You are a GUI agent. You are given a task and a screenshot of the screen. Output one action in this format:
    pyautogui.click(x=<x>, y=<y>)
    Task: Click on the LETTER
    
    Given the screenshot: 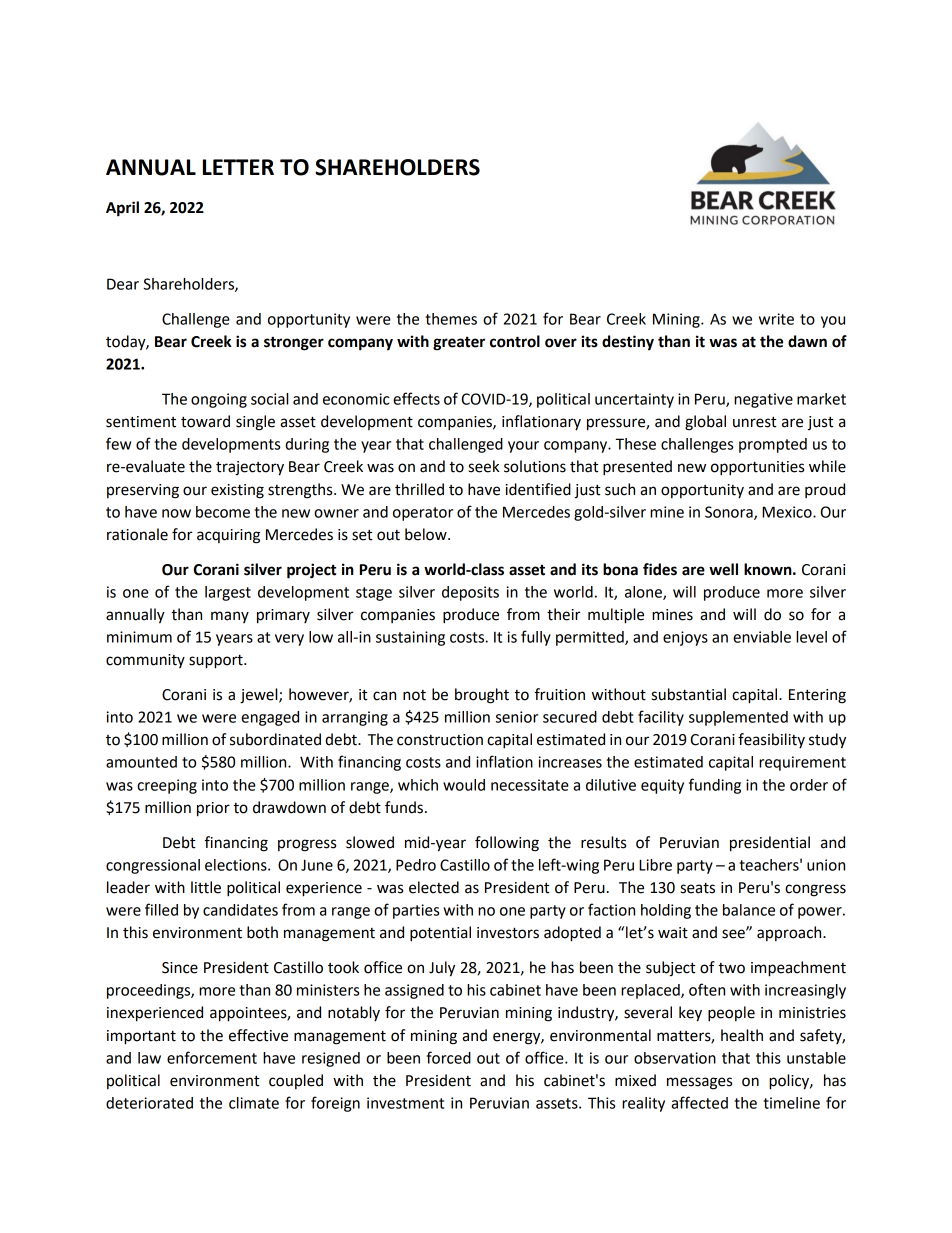 What is the action you would take?
    pyautogui.click(x=238, y=167)
